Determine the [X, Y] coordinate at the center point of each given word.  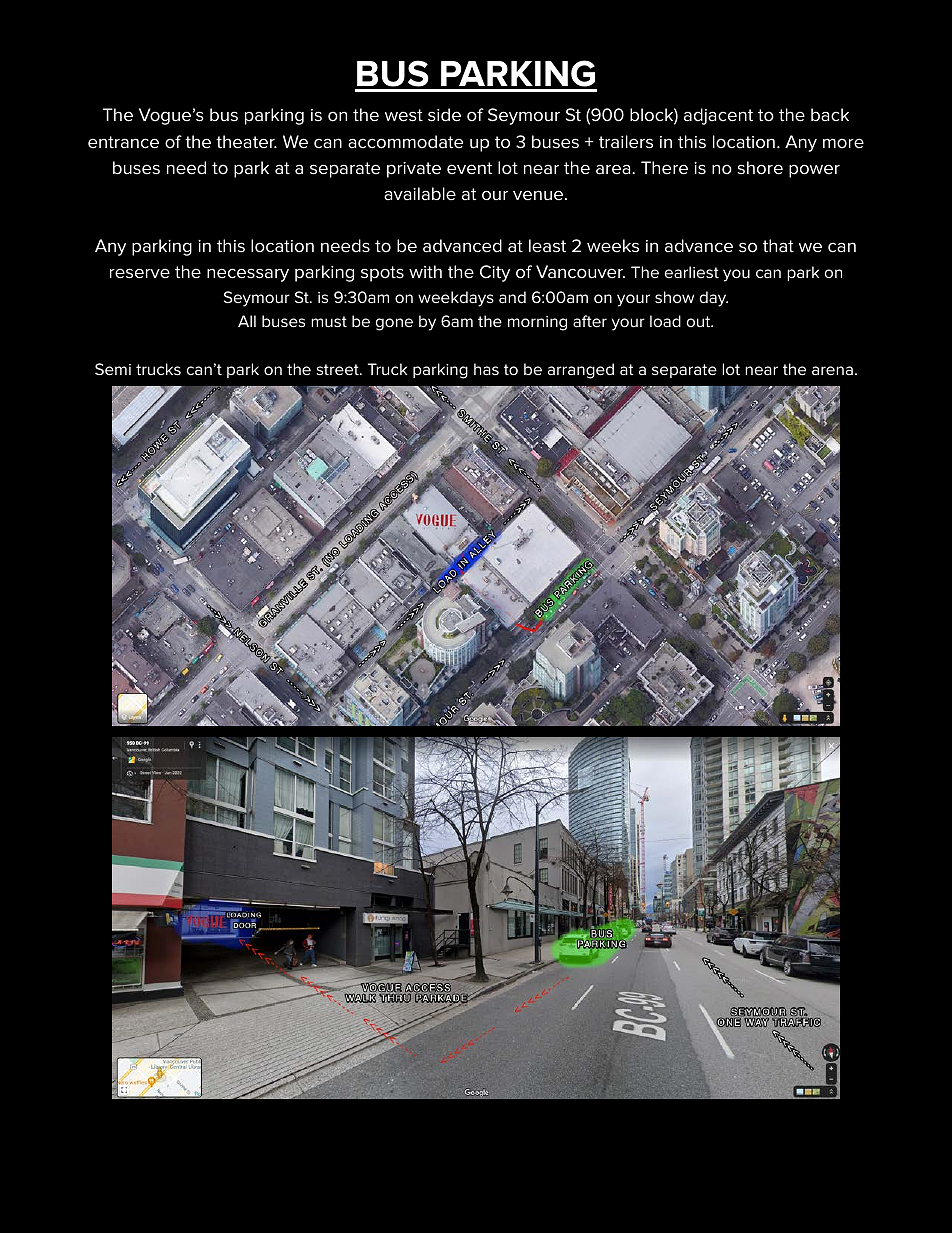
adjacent [718, 116]
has [486, 369]
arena [832, 370]
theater [246, 142]
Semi [113, 369]
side [444, 115]
